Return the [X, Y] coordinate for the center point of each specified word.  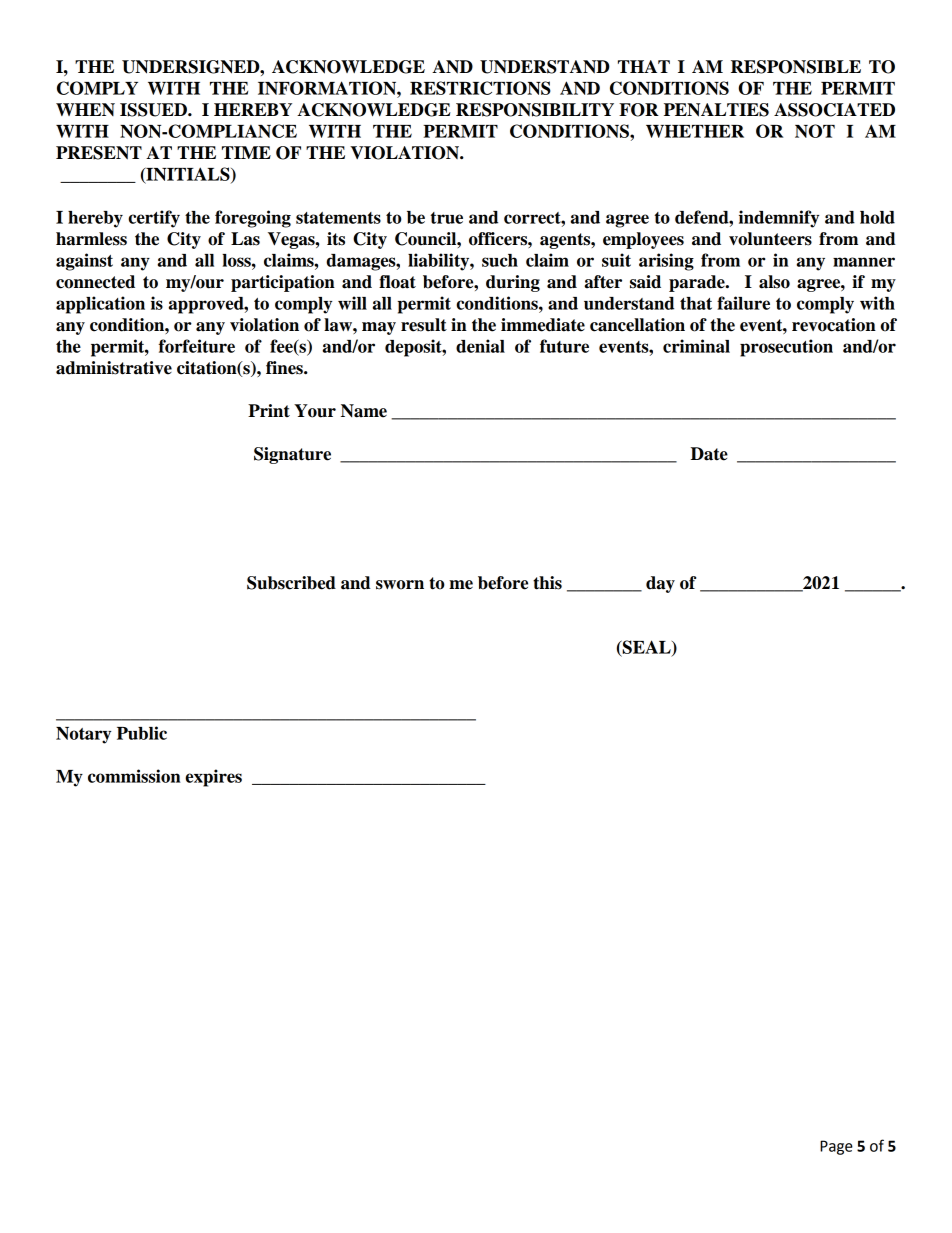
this [547, 583]
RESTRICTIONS [480, 88]
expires [213, 778]
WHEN [85, 109]
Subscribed [291, 583]
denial [480, 346]
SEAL [647, 648]
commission [134, 776]
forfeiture [197, 346]
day [660, 584]
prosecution [786, 348]
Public [142, 733]
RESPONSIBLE [796, 67]
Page [836, 1147]
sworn [400, 585]
